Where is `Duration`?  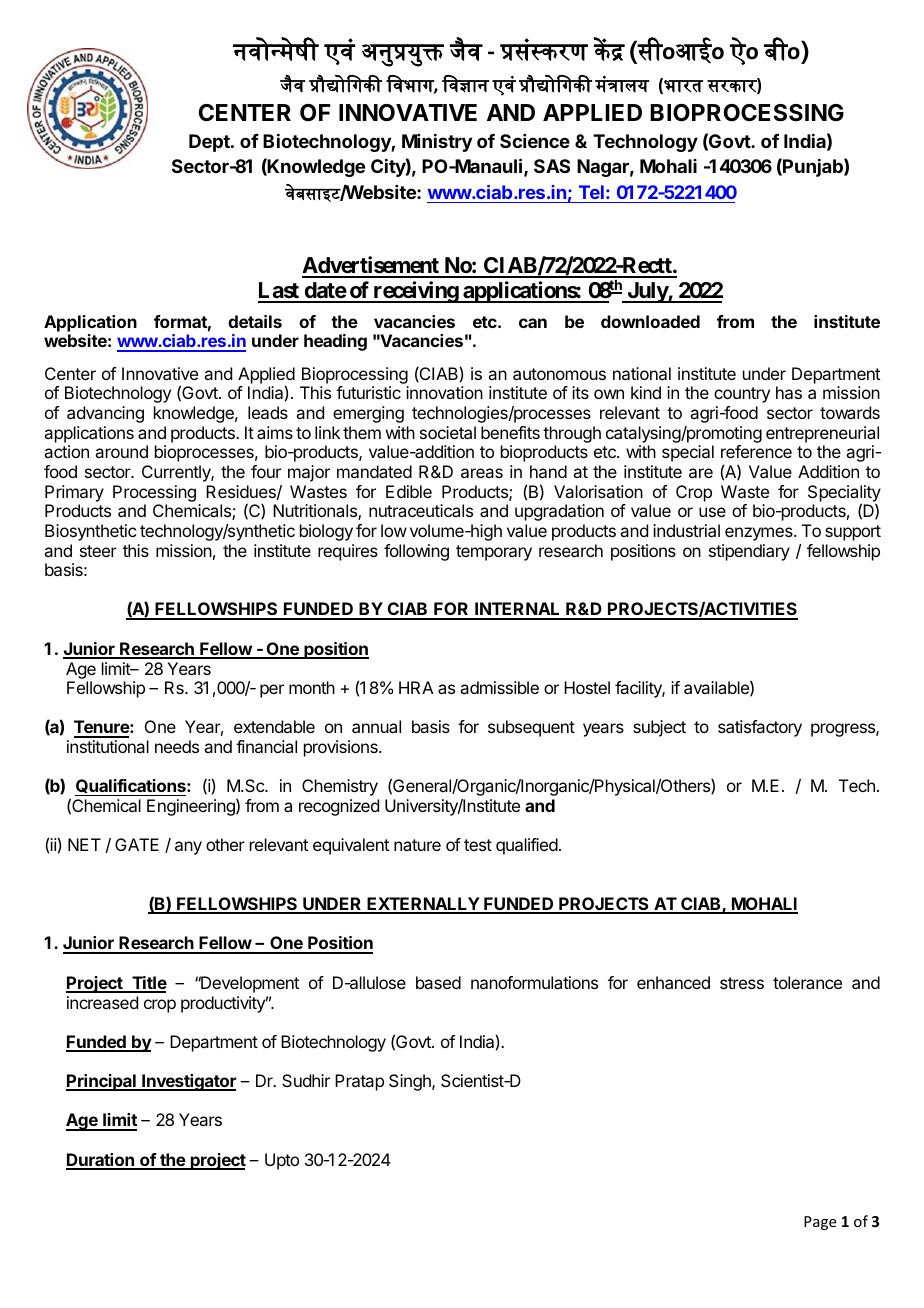 Duration is located at coordinates (101, 1161).
